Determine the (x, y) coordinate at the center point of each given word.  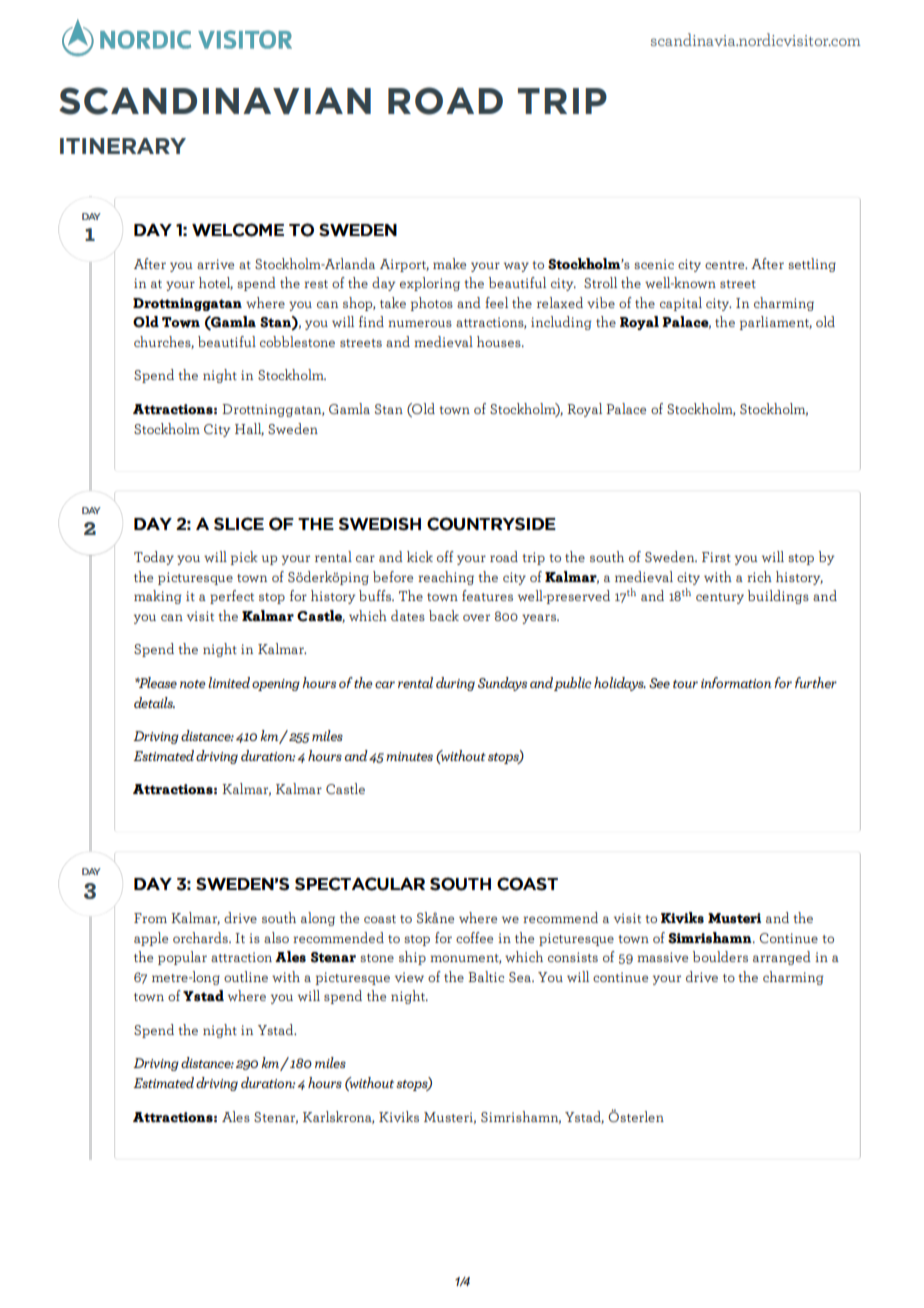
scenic (654, 264)
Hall (249, 429)
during (455, 684)
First (716, 557)
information (736, 682)
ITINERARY (123, 146)
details (154, 702)
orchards (201, 937)
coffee (474, 937)
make (449, 263)
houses (500, 341)
